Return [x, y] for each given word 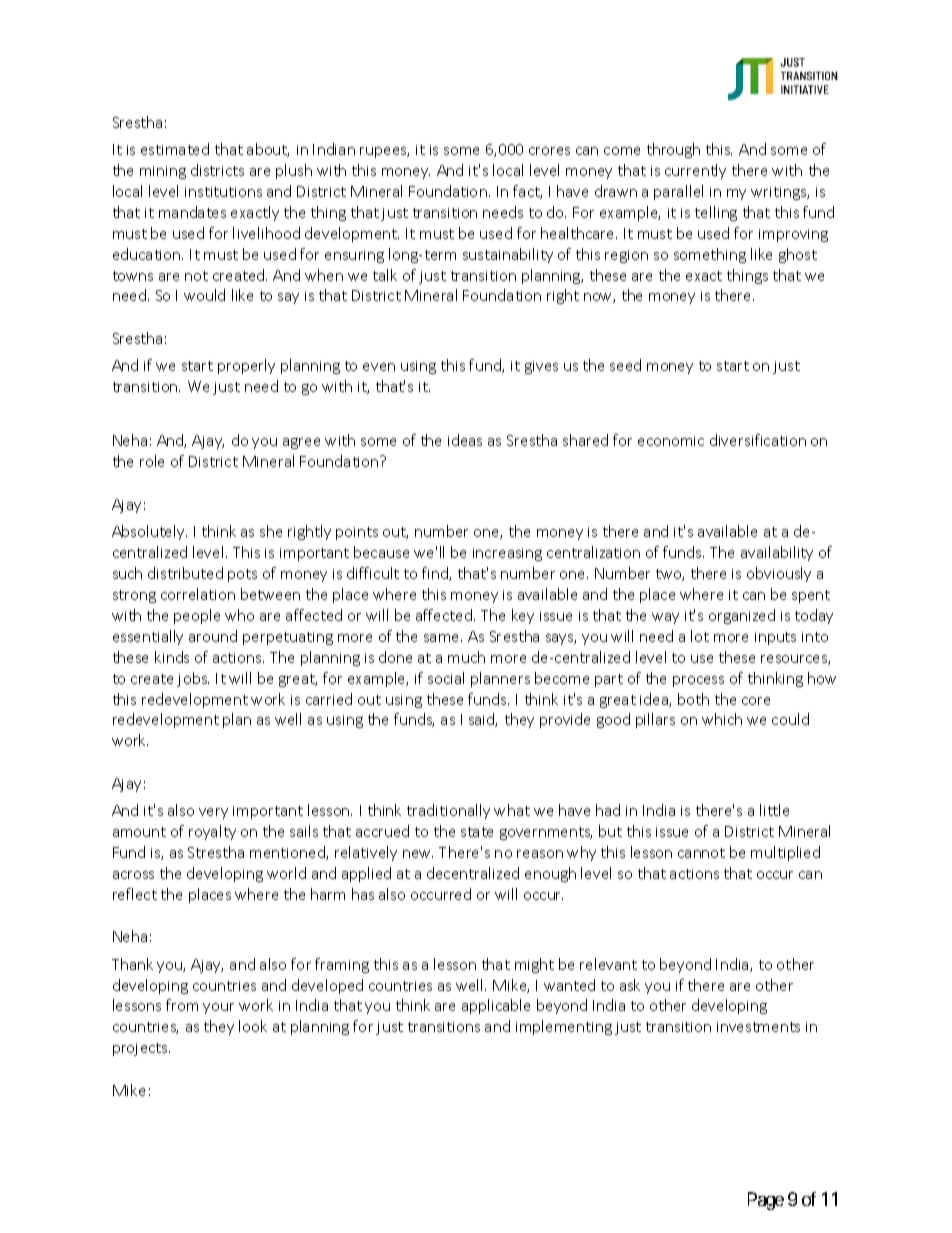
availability [777, 553]
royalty [212, 832]
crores [549, 151]
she [271, 531]
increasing [507, 554]
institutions [223, 192]
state [477, 832]
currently [695, 171]
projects [141, 1049]
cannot [701, 853]
